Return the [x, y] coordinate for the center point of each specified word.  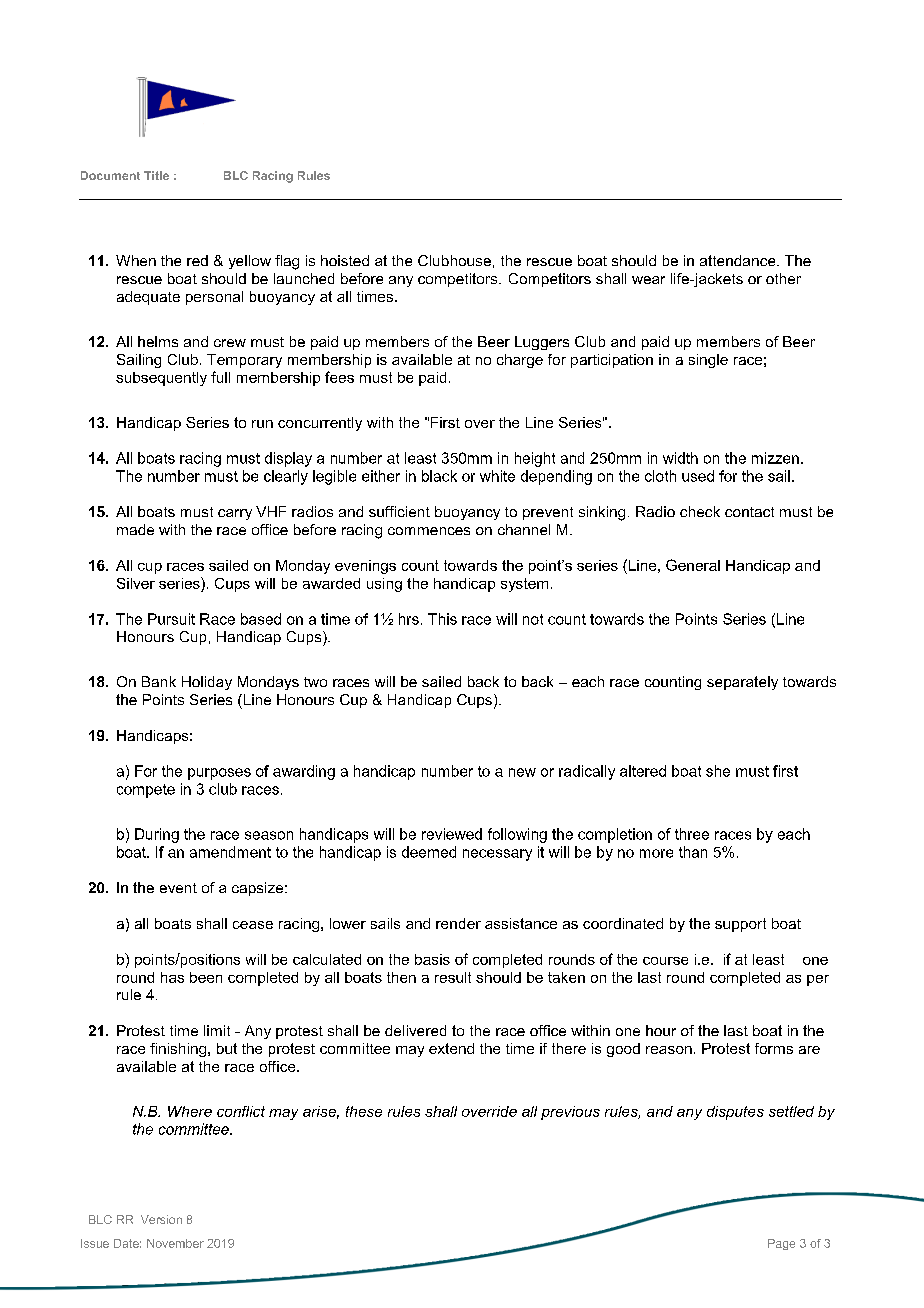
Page [781, 1244]
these [364, 1111]
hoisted [345, 260]
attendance [739, 260]
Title [156, 175]
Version [161, 1219]
